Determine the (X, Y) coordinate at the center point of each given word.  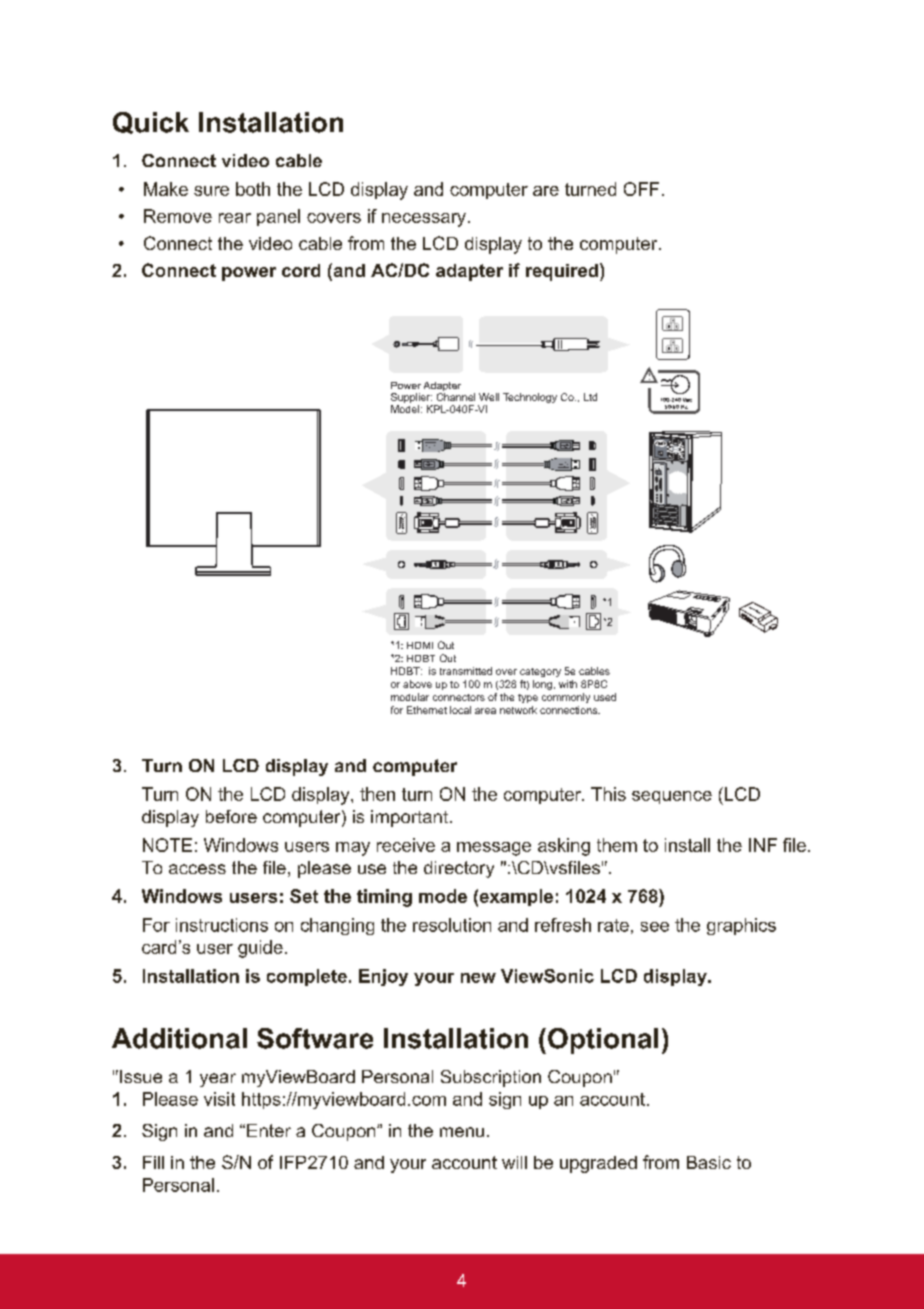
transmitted (466, 671)
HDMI (420, 645)
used (605, 697)
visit (219, 1099)
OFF (641, 189)
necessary (424, 220)
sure (211, 191)
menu (462, 1132)
